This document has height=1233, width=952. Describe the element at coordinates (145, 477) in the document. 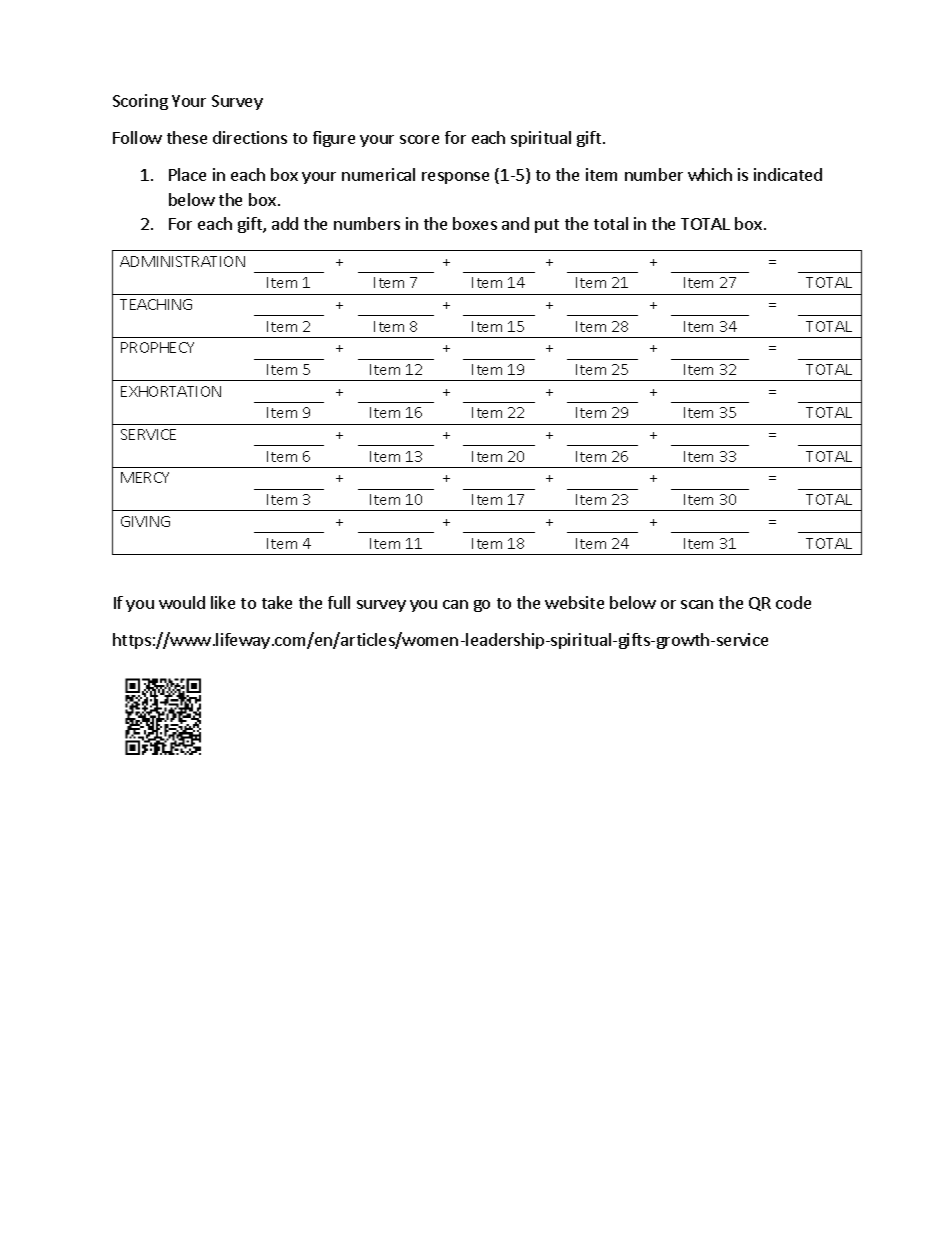

I see `MERCY` at that location.
